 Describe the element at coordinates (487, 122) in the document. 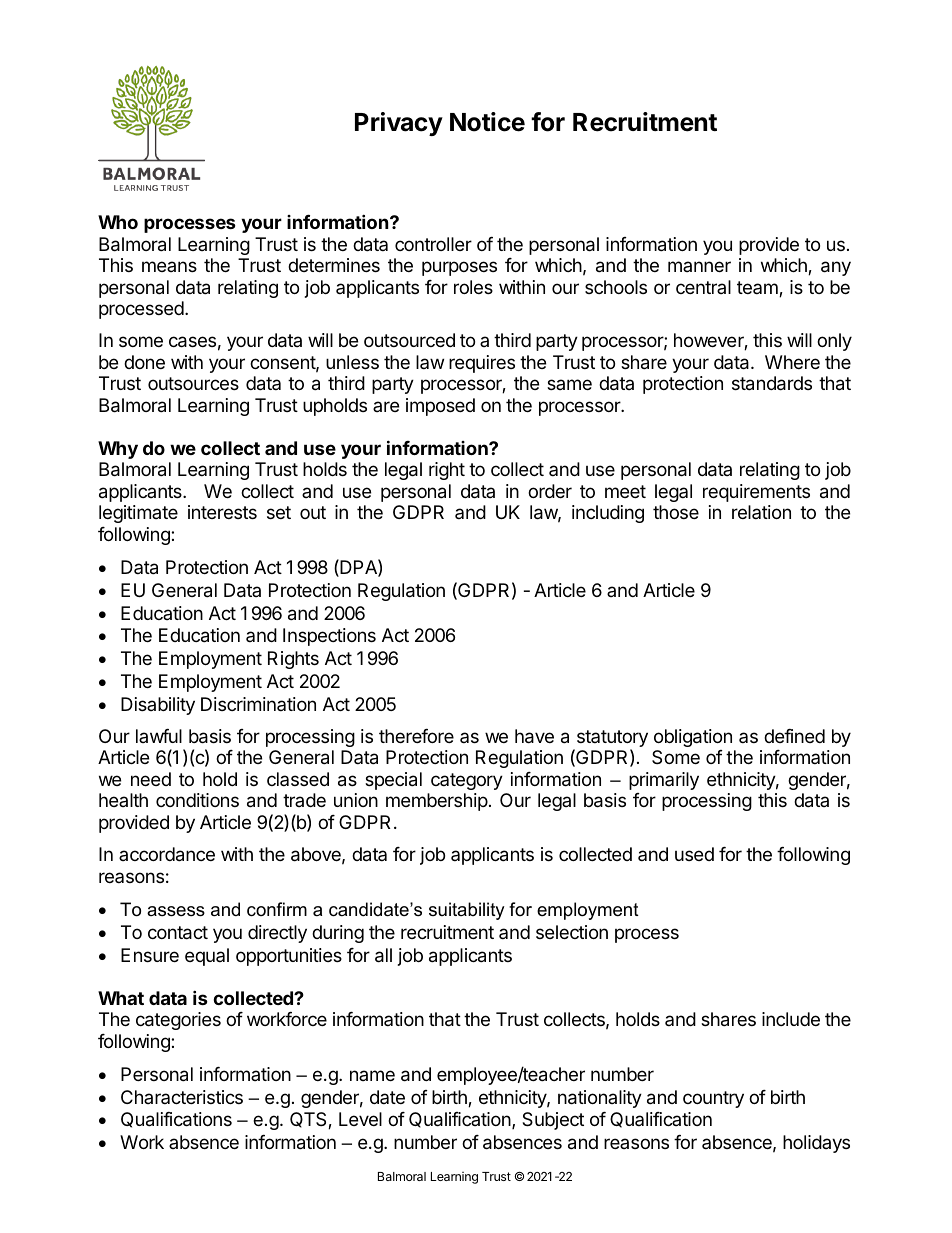

I see `Notice` at that location.
